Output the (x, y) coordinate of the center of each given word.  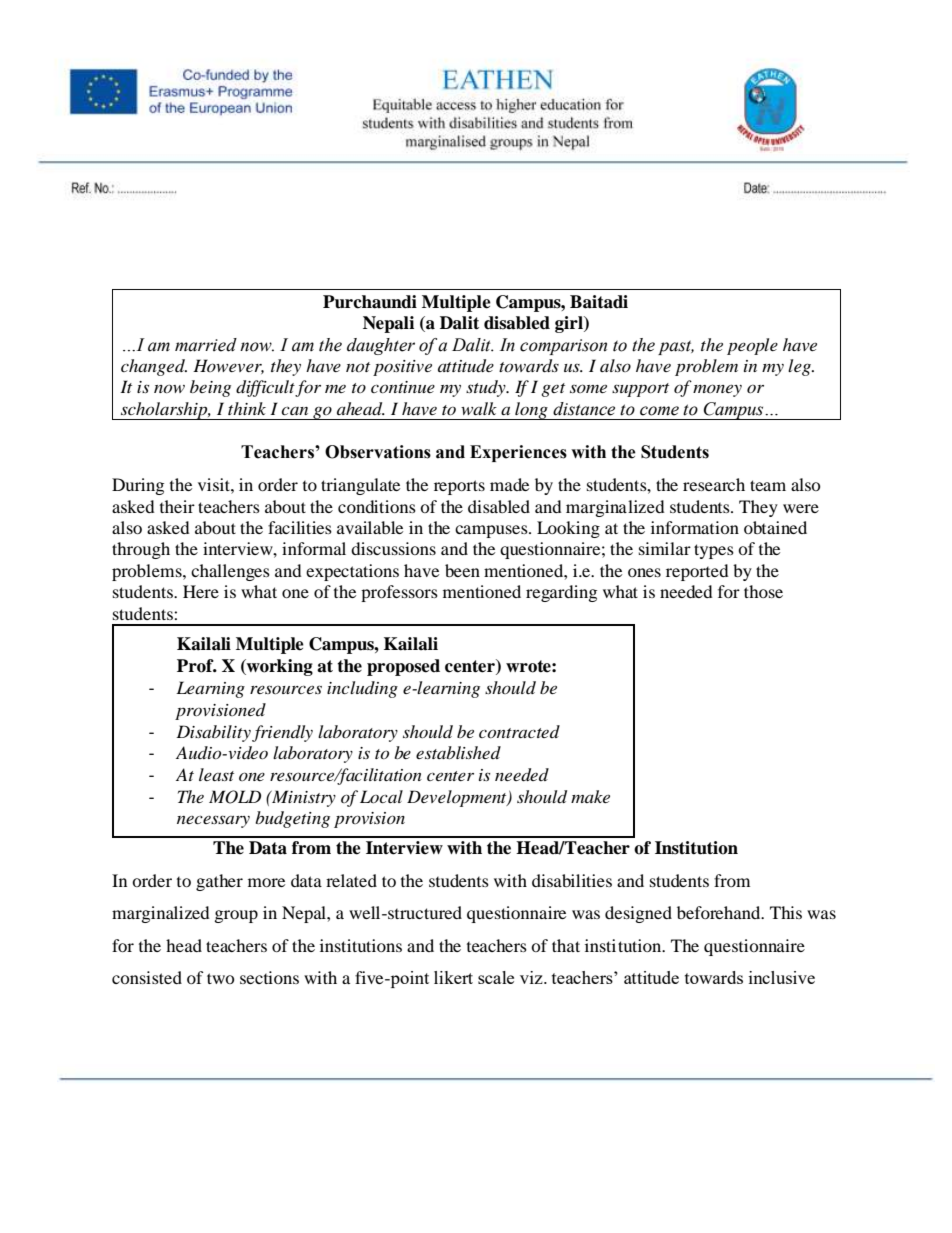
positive (402, 368)
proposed (403, 667)
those (763, 591)
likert (453, 977)
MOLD (235, 797)
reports (459, 487)
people (752, 346)
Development (458, 798)
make (590, 796)
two (221, 978)
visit (215, 484)
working (279, 667)
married (206, 345)
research (714, 484)
